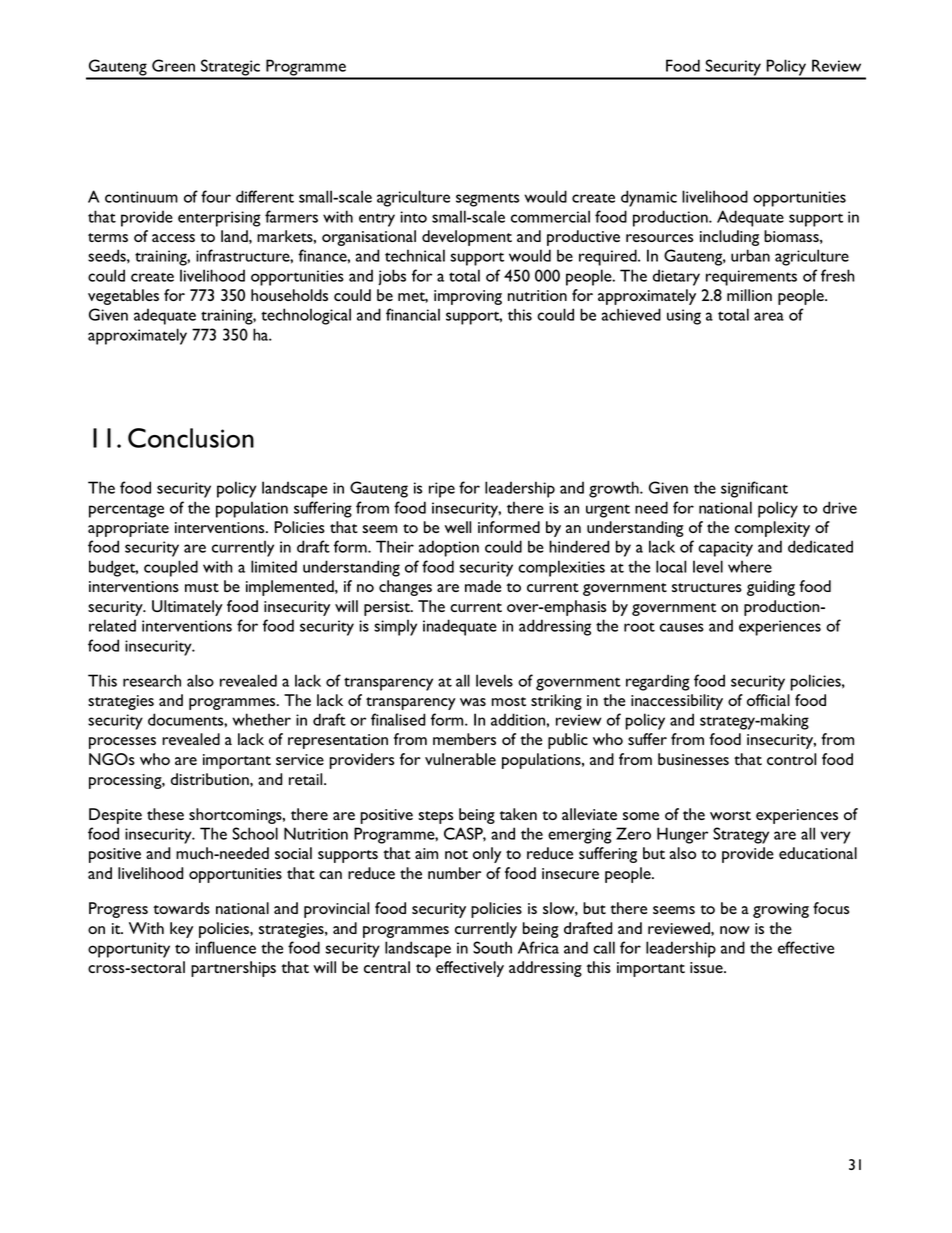 The width and height of the screenshot is (952, 1233). Describe the element at coordinates (649, 198) in the screenshot. I see `dynamic` at that location.
